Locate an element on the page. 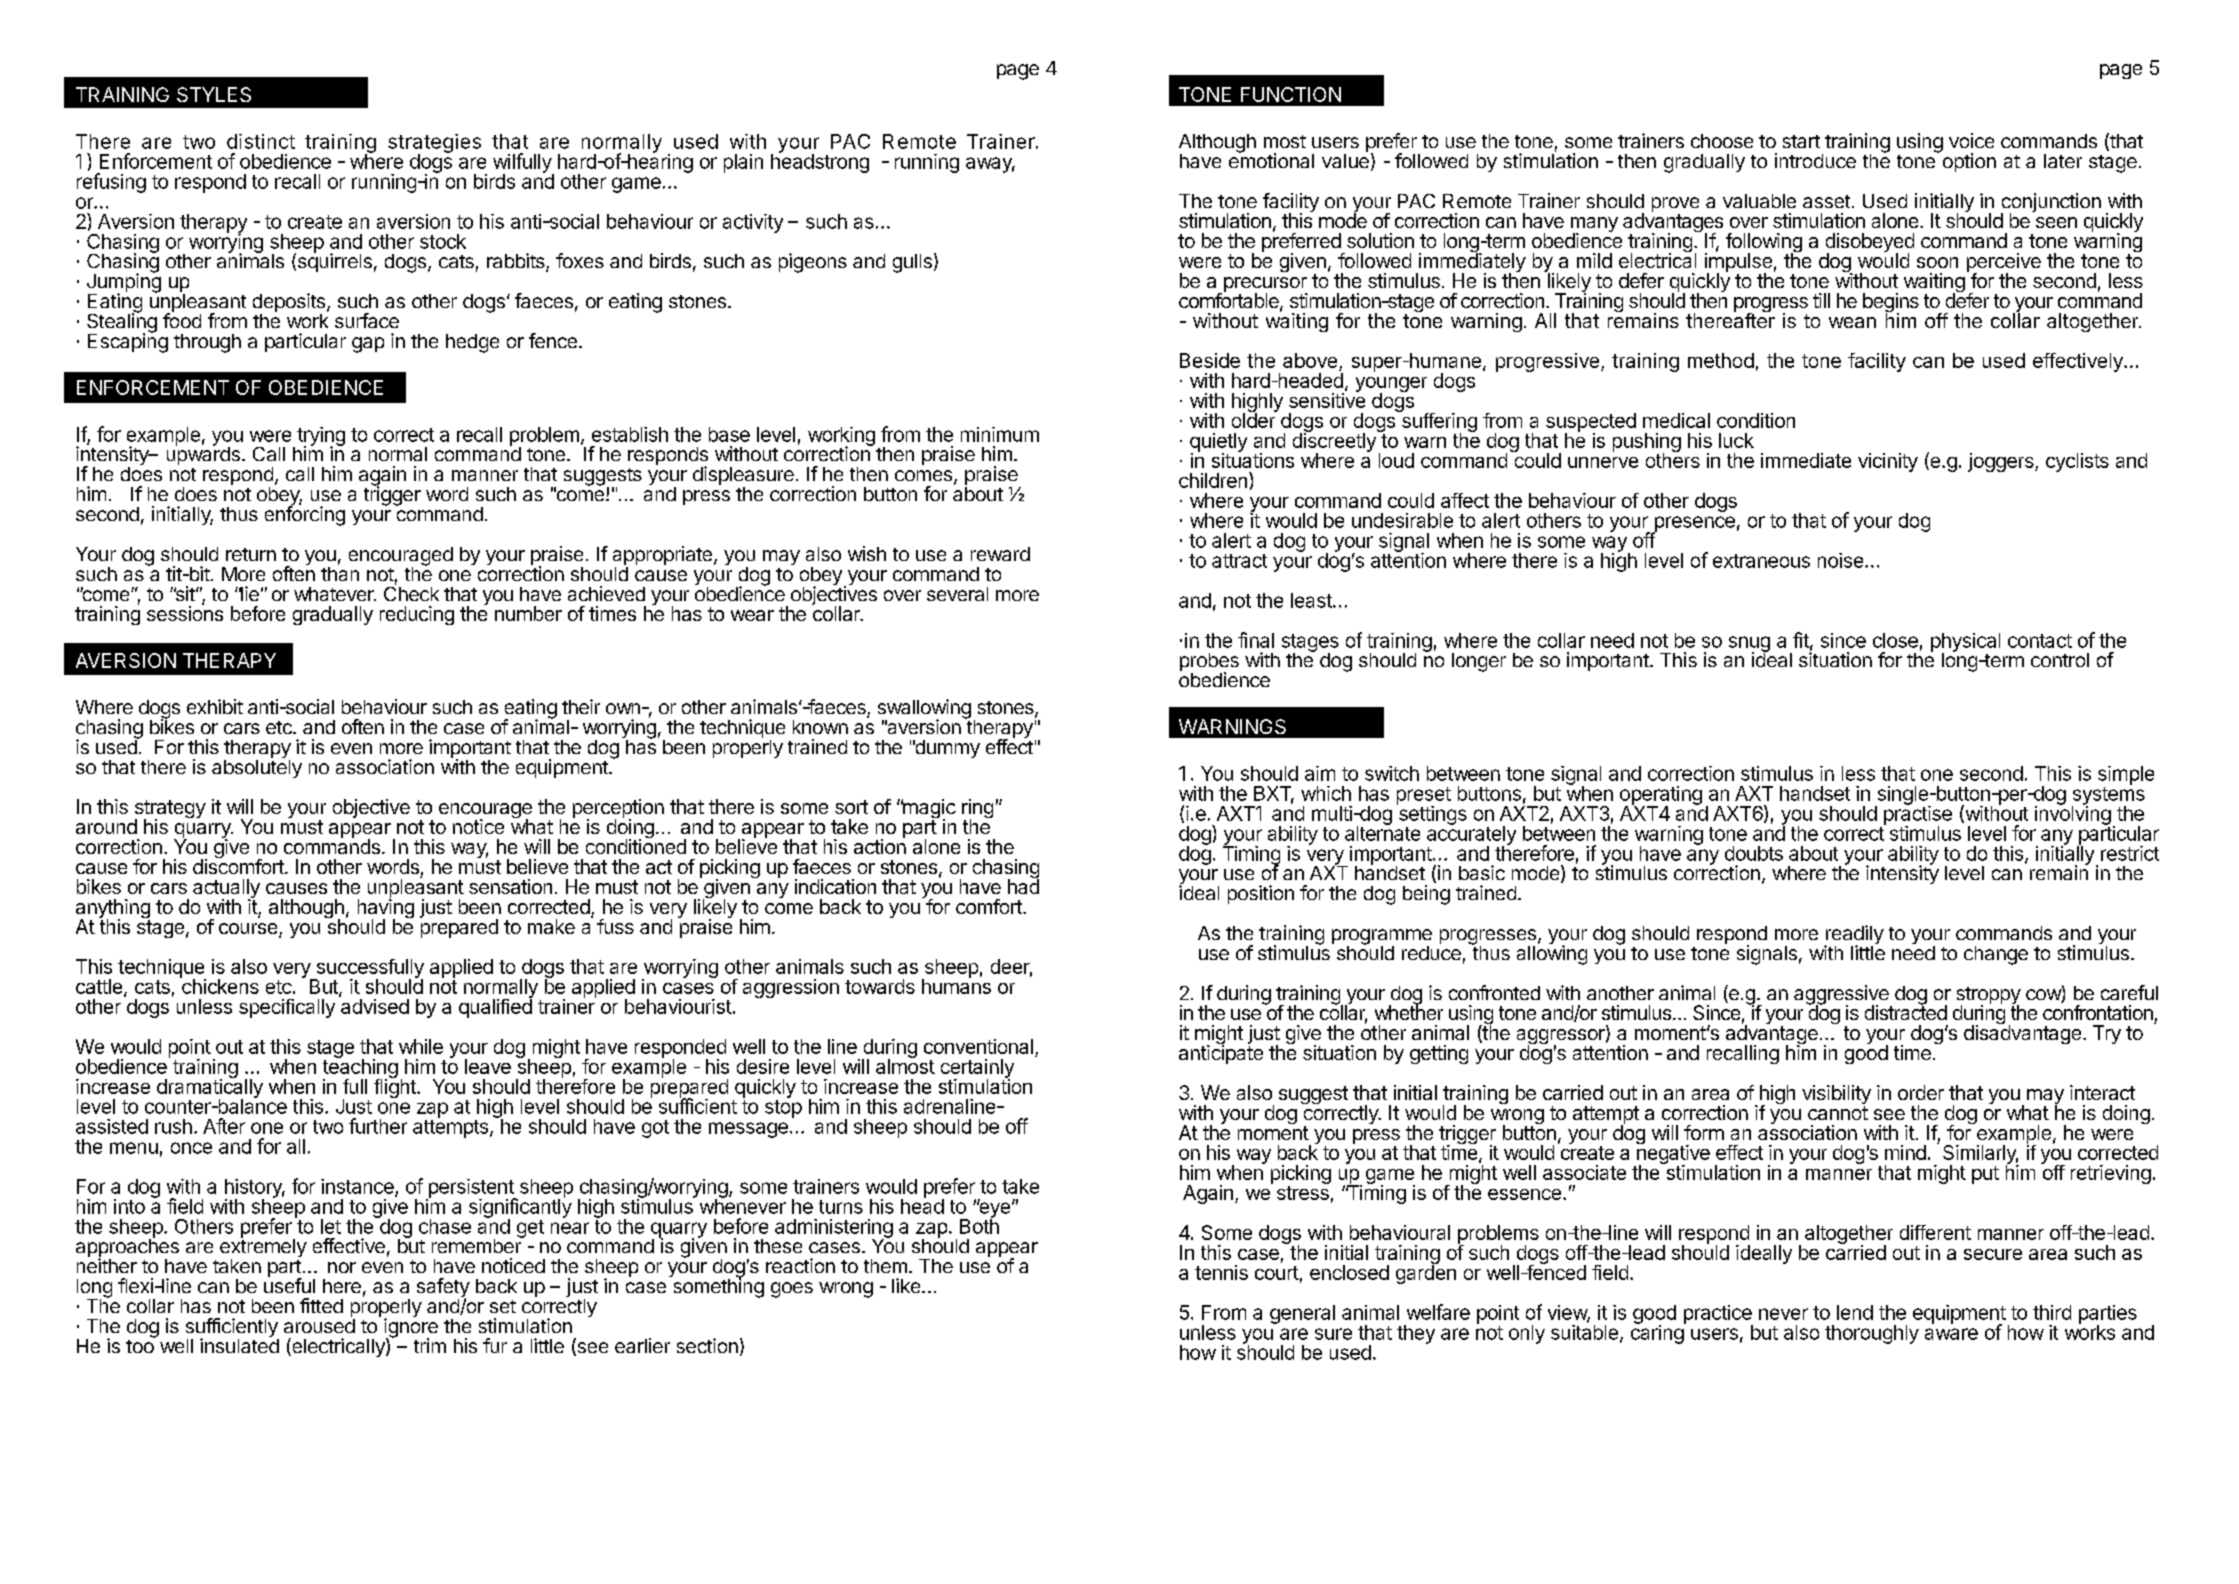  voice is located at coordinates (1971, 140).
